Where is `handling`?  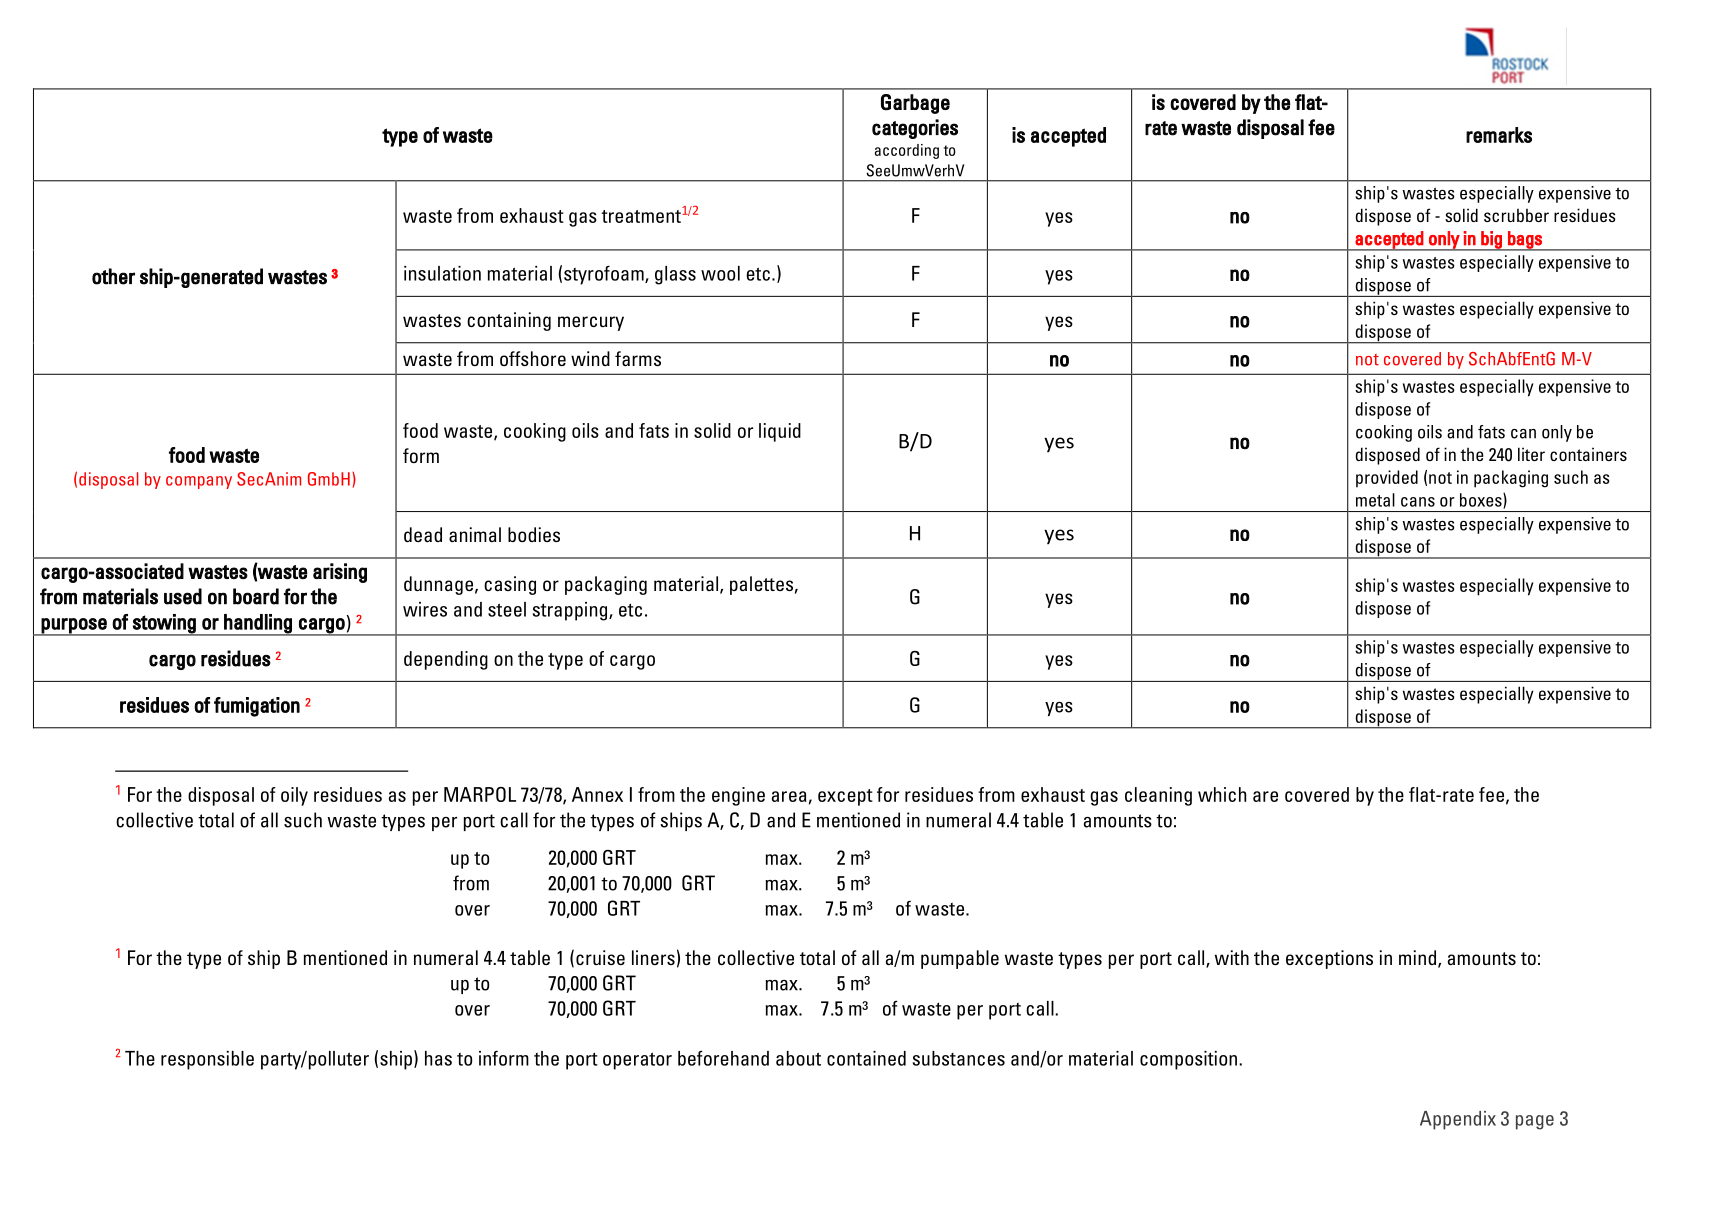
handling is located at coordinates (258, 624).
